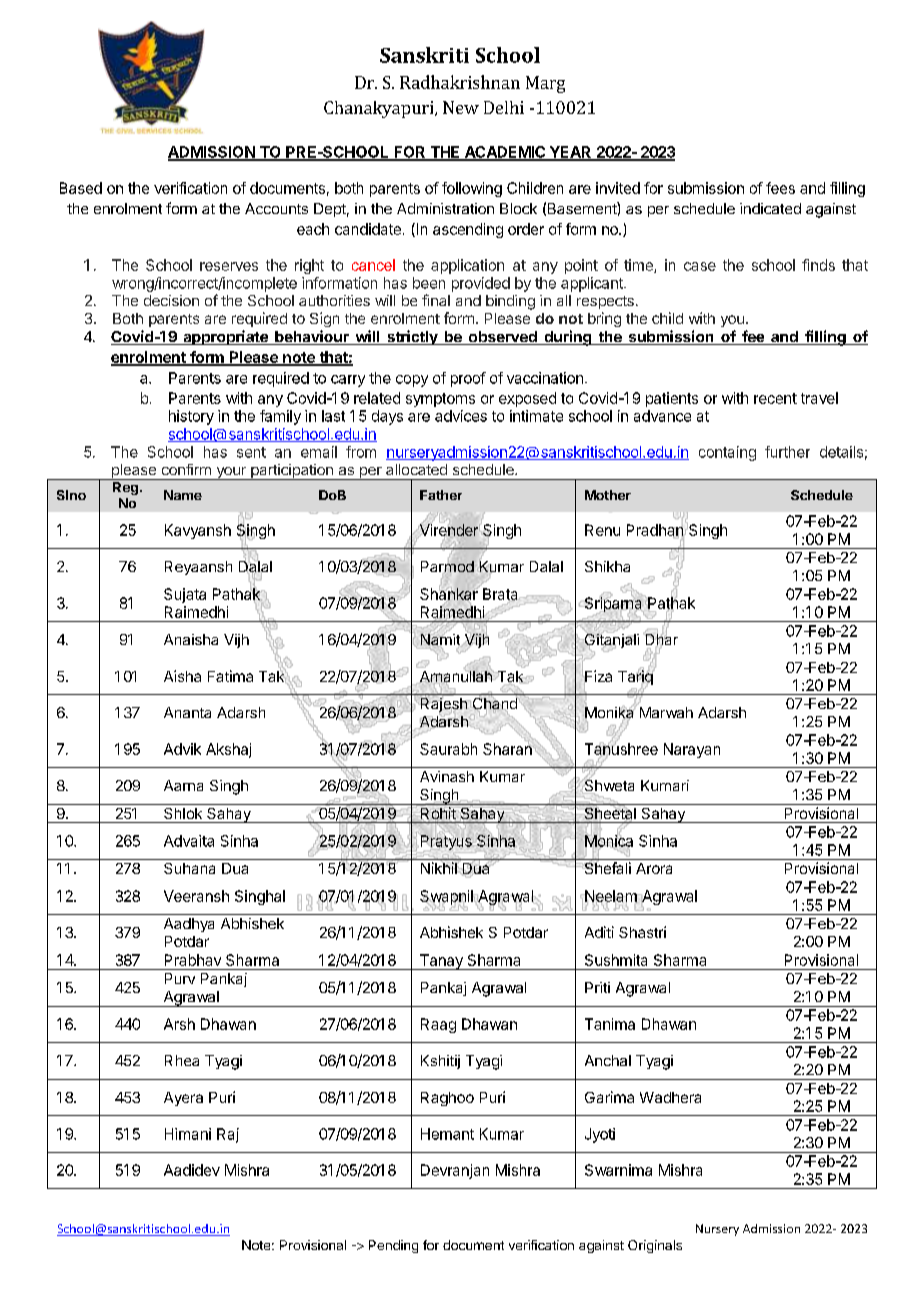 This screenshot has height=1308, width=924. Describe the element at coordinates (393, 1246) in the screenshot. I see `Pending` at that location.
